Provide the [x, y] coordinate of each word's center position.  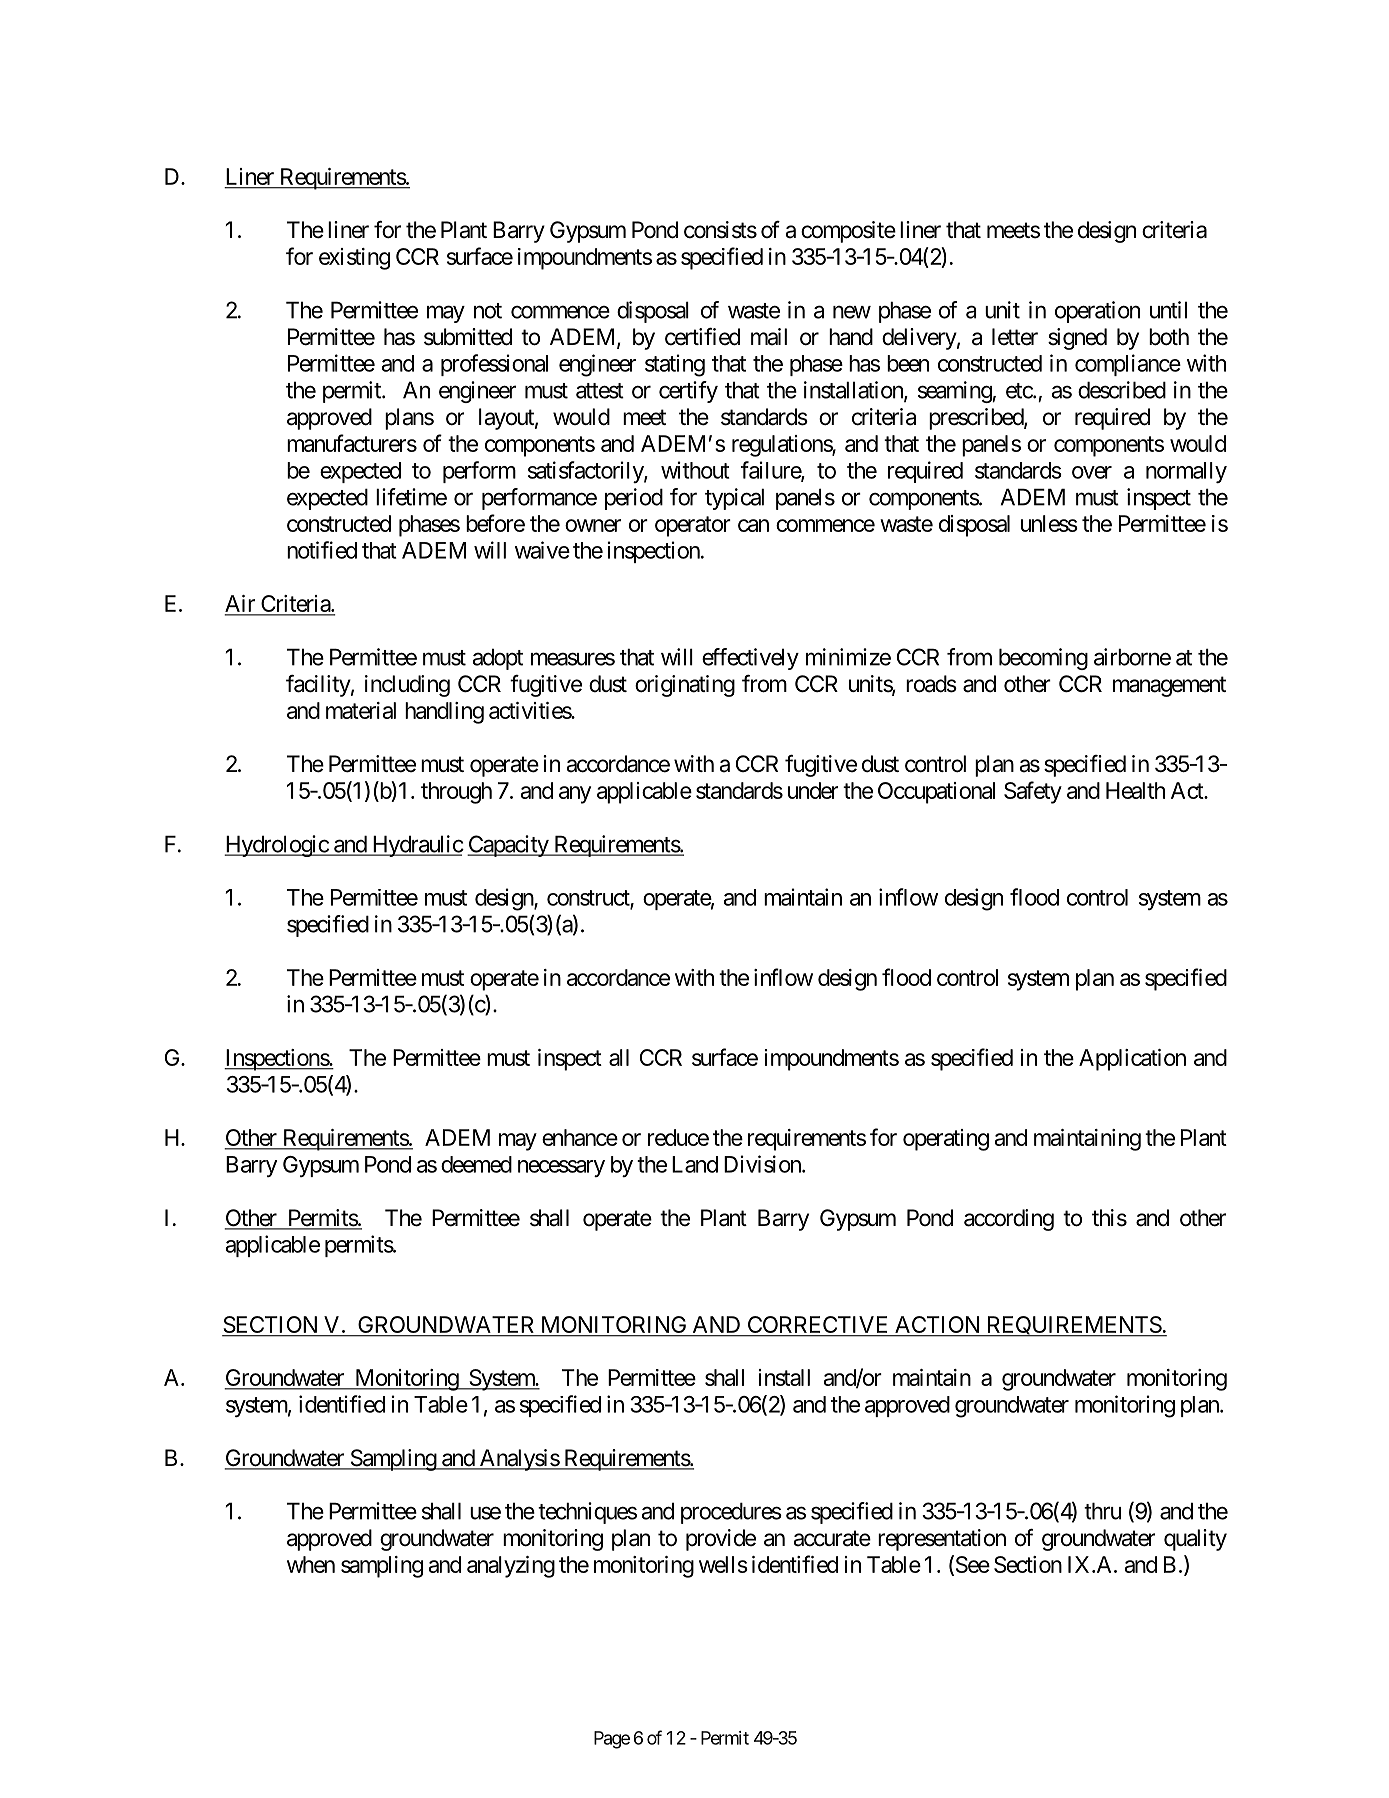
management [1169, 686]
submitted [468, 337]
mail [769, 337]
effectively [750, 659]
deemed [476, 1164]
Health [1135, 790]
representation [942, 1540]
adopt [498, 659]
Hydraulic [417, 846]
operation [1097, 312]
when [311, 1564]
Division [763, 1164]
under [813, 790]
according [1009, 1220]
